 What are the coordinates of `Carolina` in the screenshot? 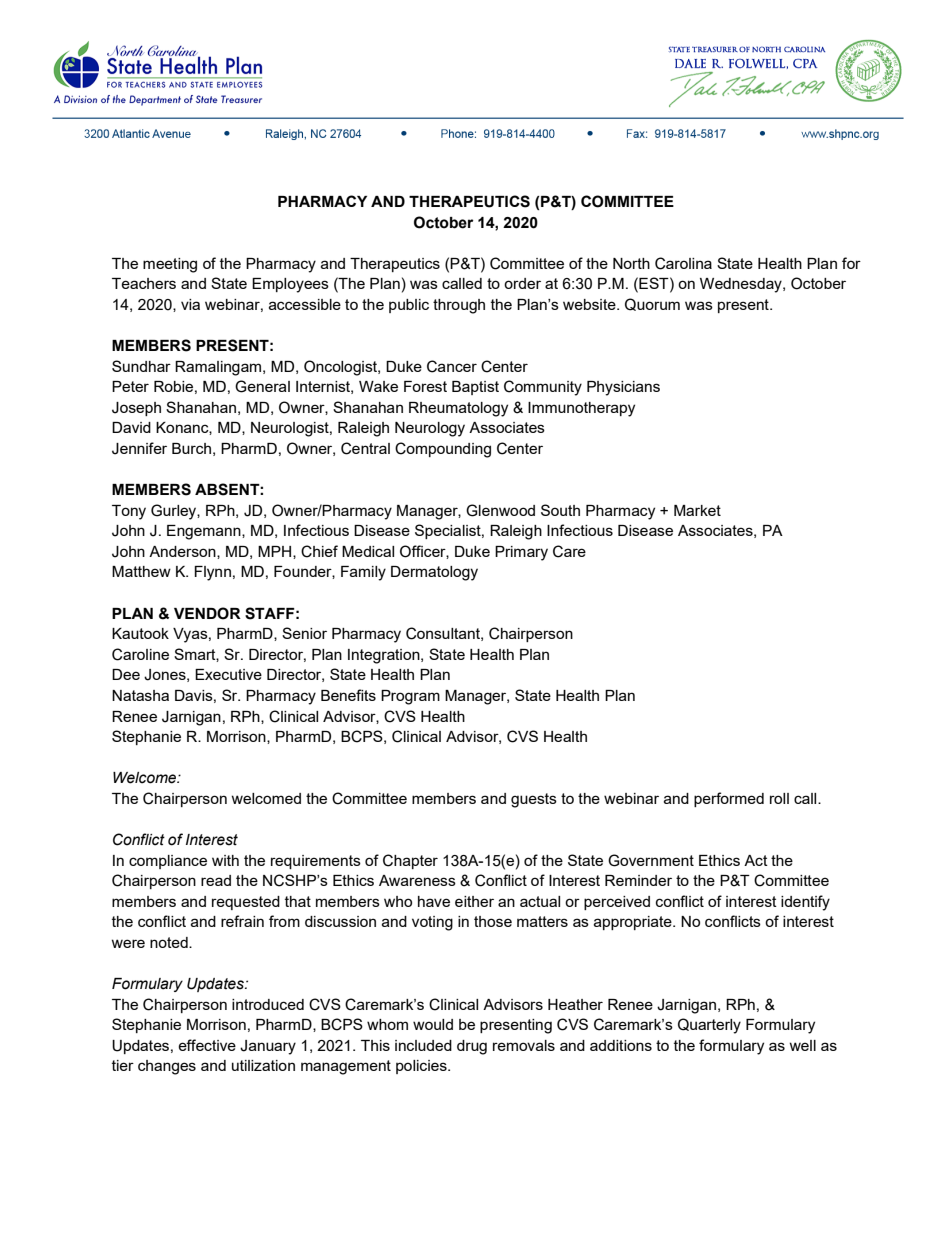 It's located at (683, 263).
